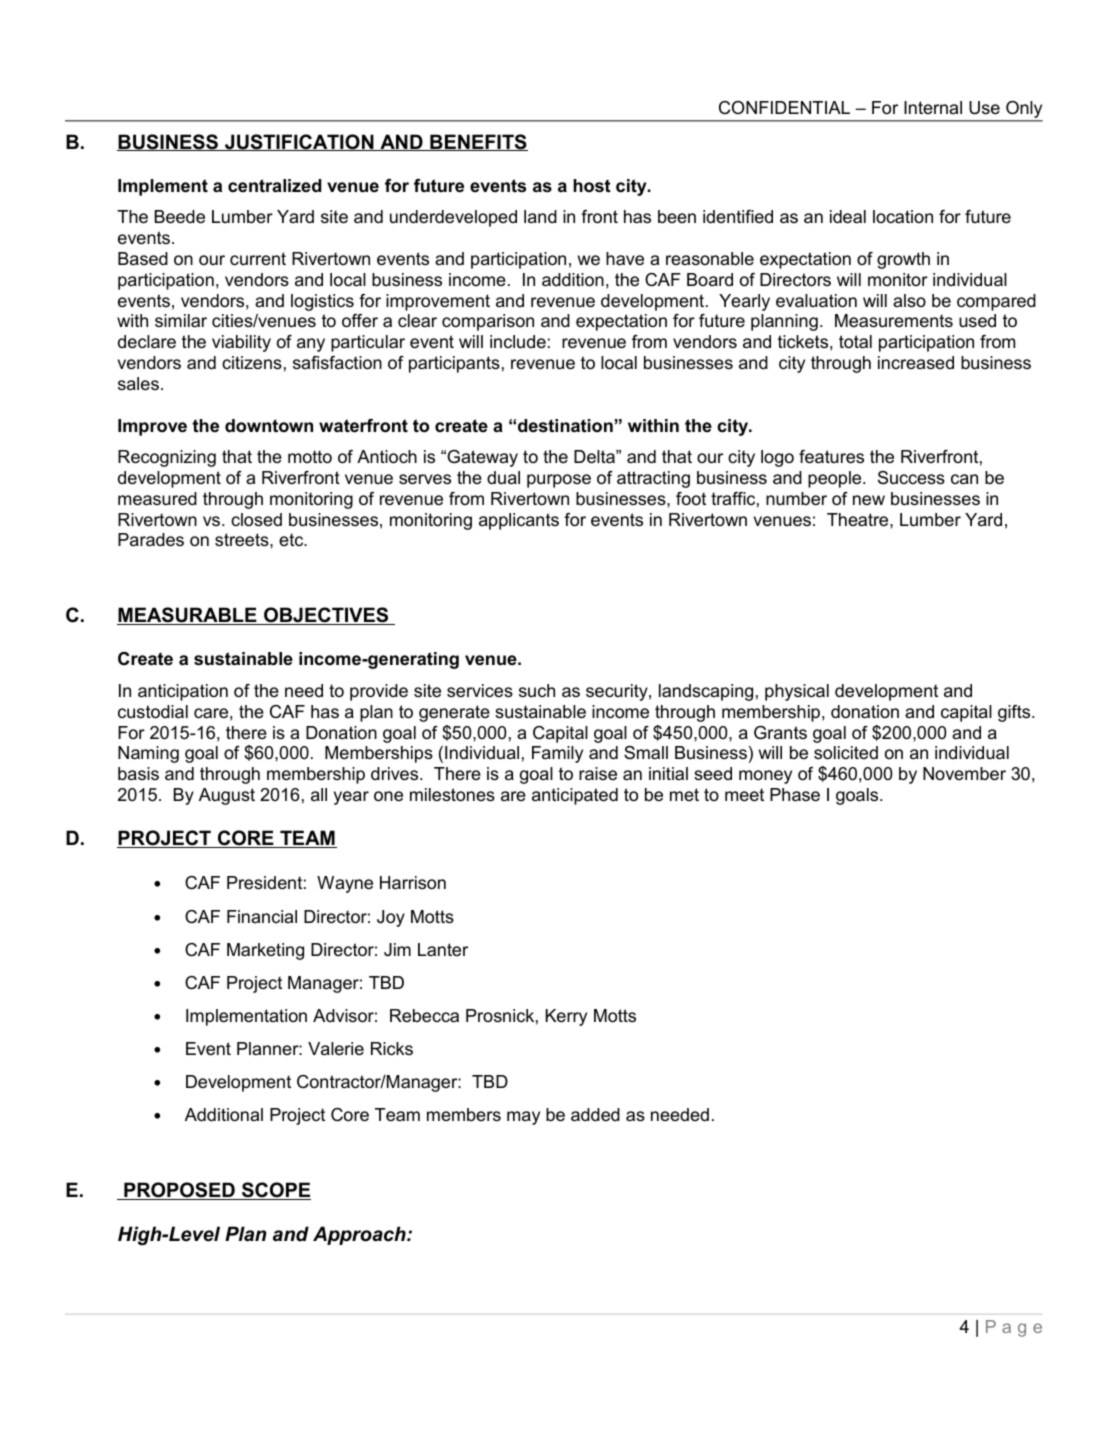 The width and height of the screenshot is (1108, 1434). What do you see at coordinates (859, 519) in the screenshot?
I see `Theatre` at bounding box center [859, 519].
